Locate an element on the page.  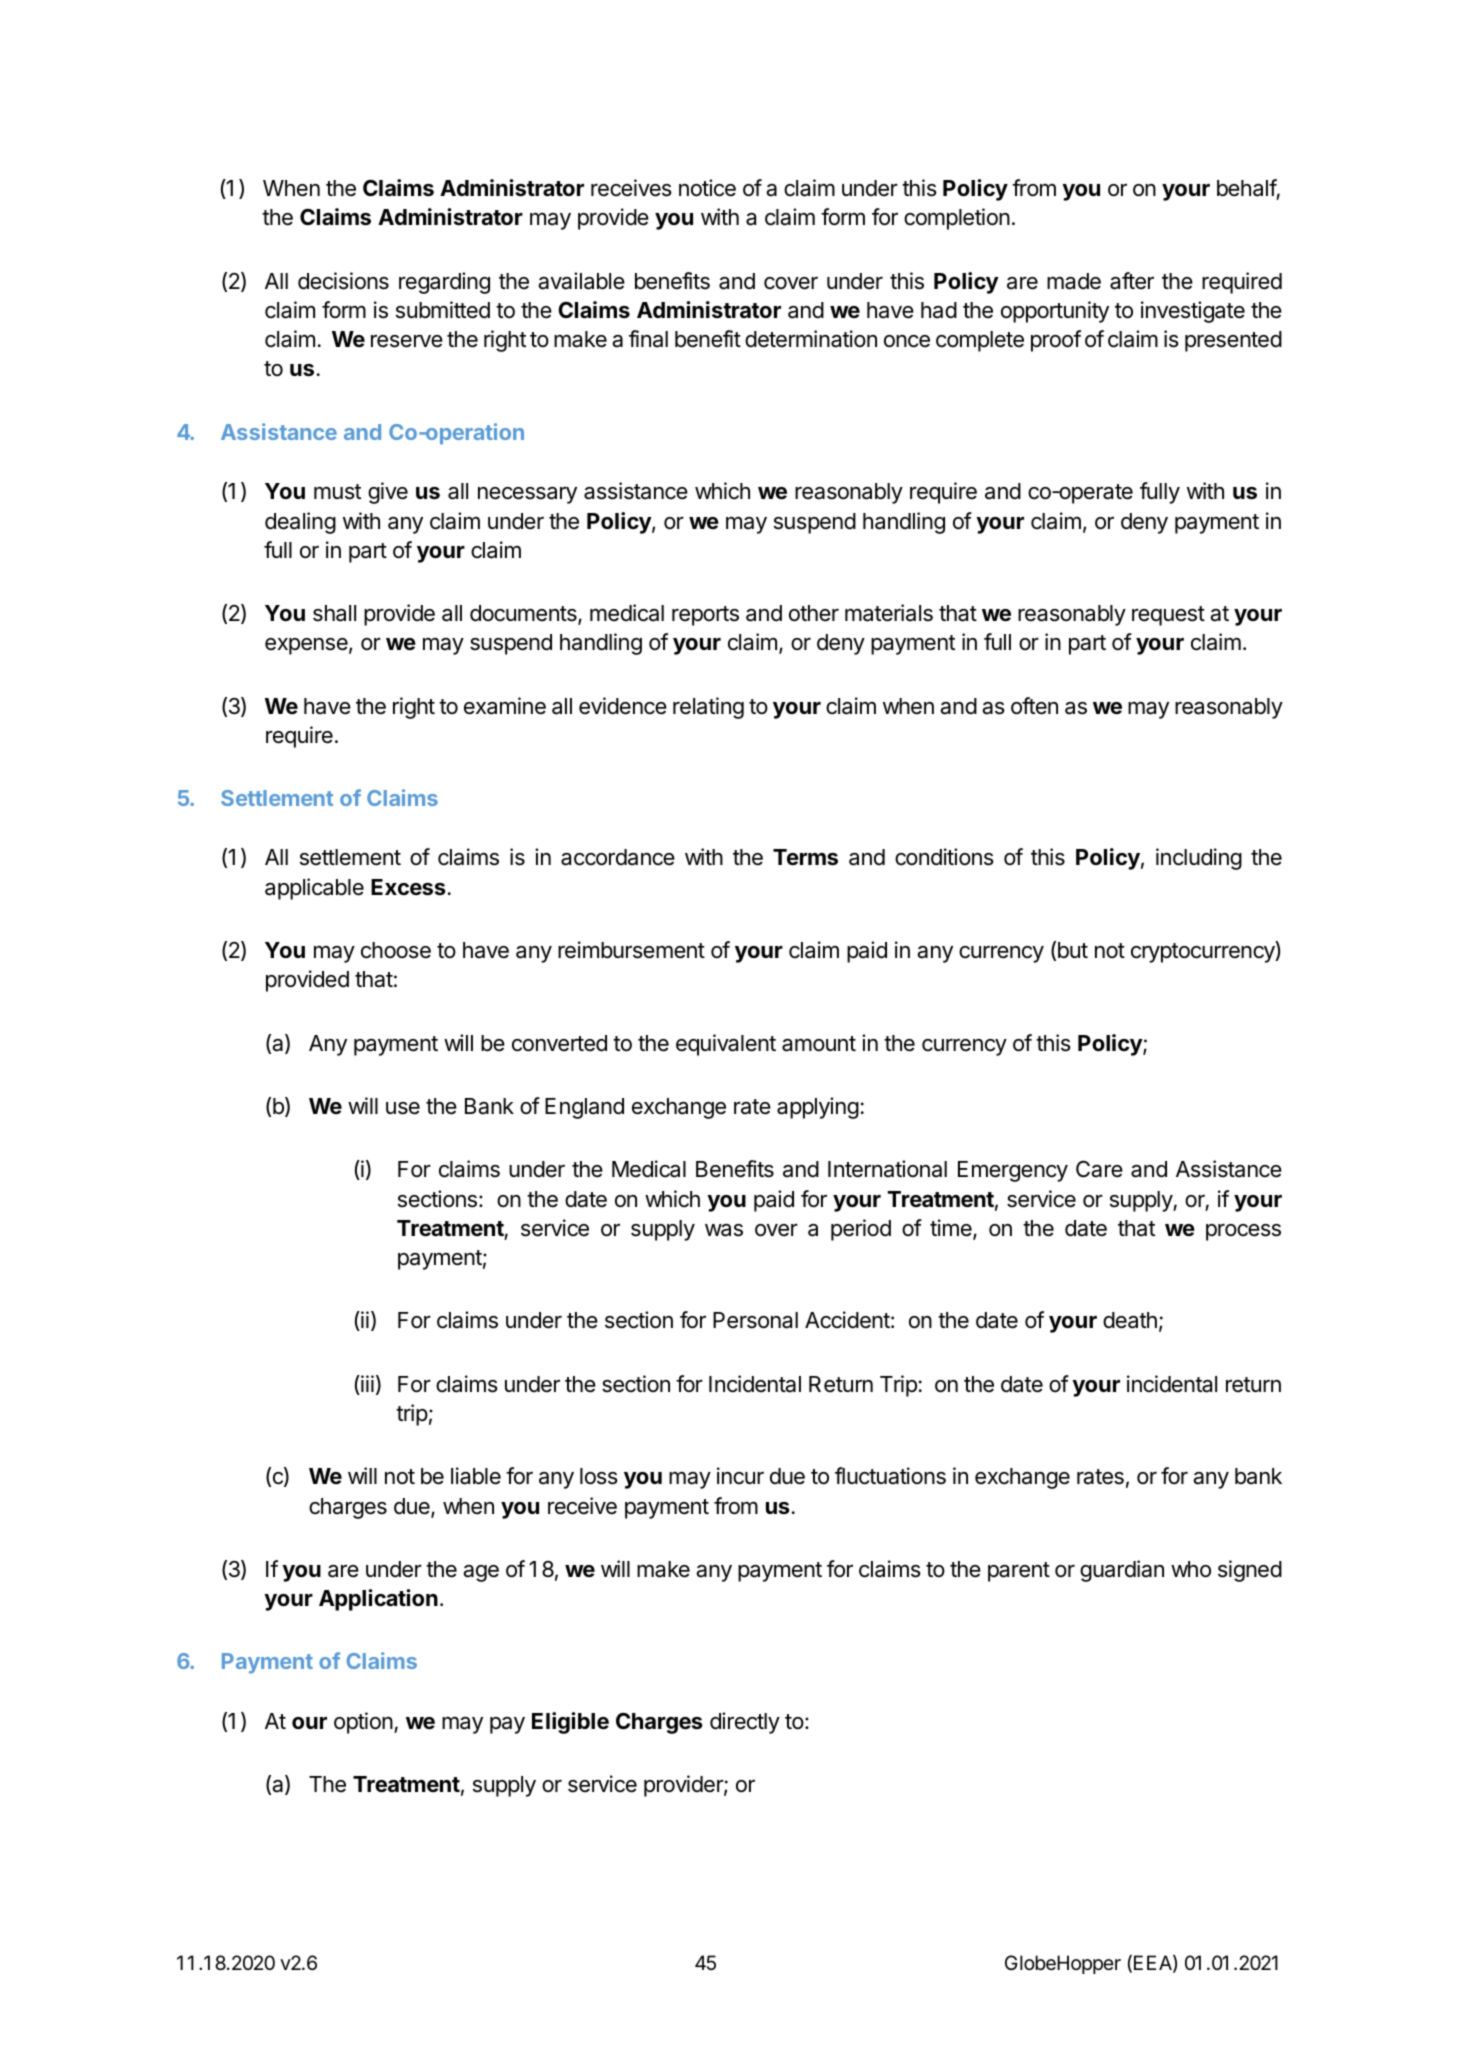
was is located at coordinates (724, 1230).
